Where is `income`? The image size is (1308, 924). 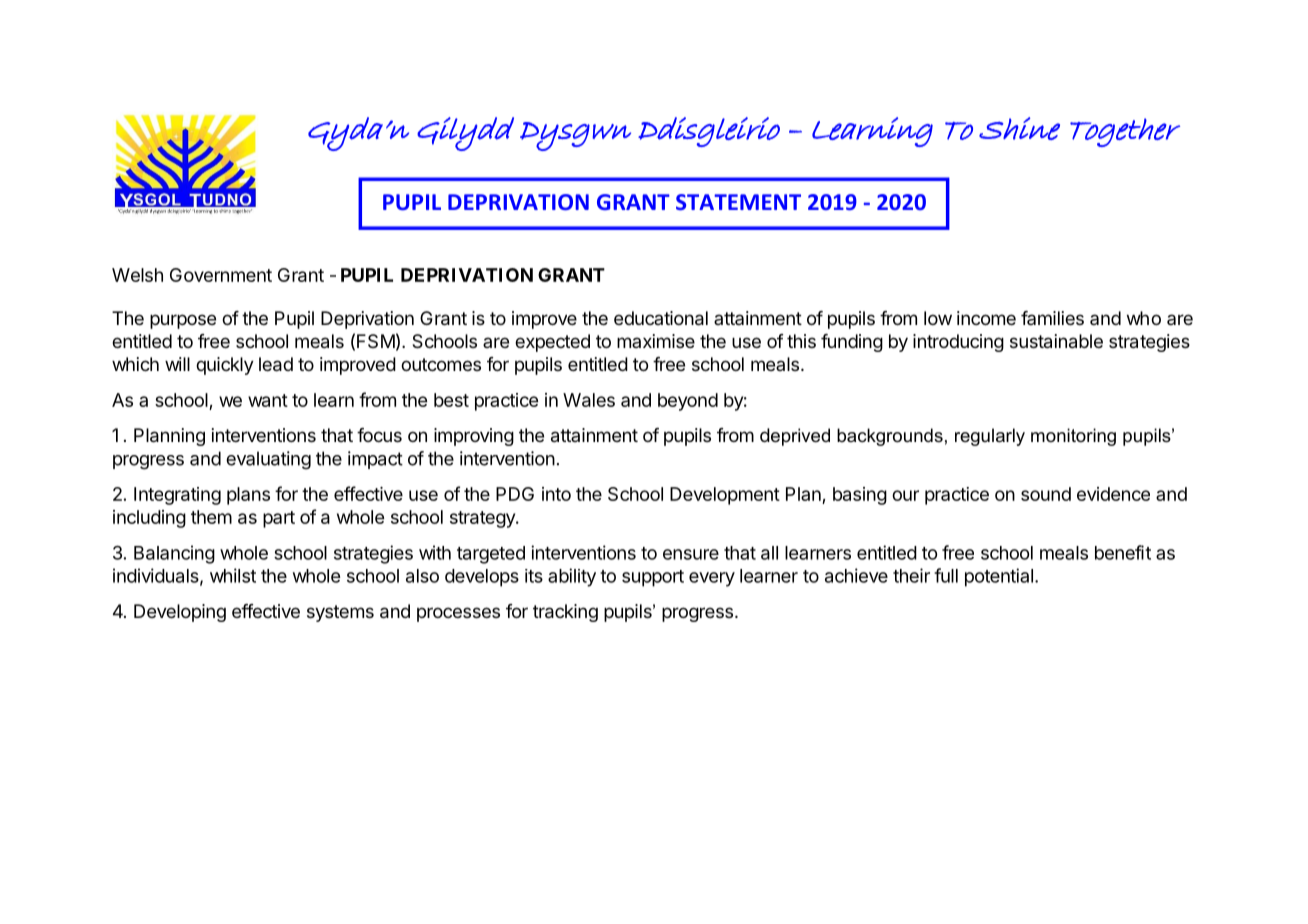
income is located at coordinates (986, 318).
